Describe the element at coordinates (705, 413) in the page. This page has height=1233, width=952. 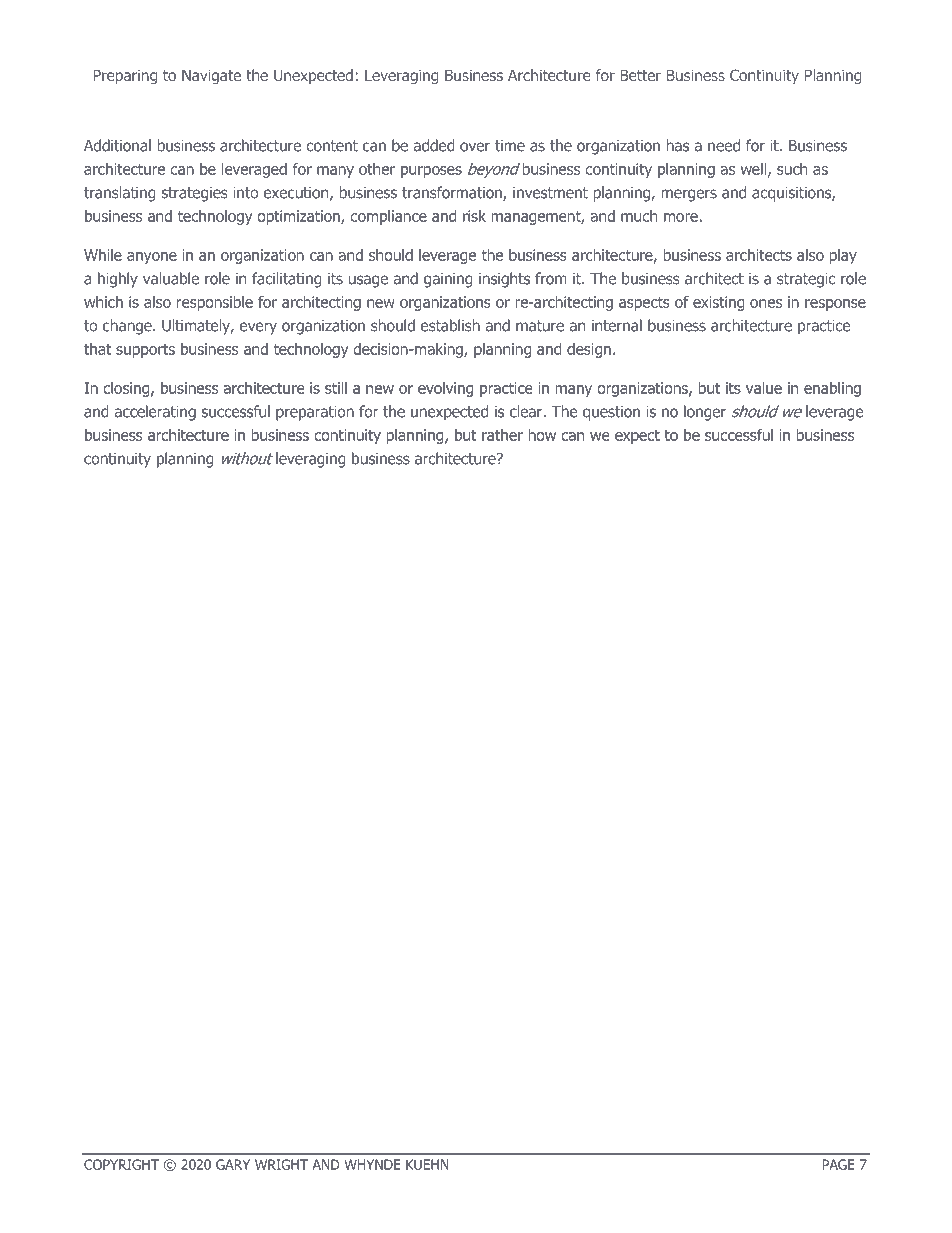
I see `longer` at that location.
